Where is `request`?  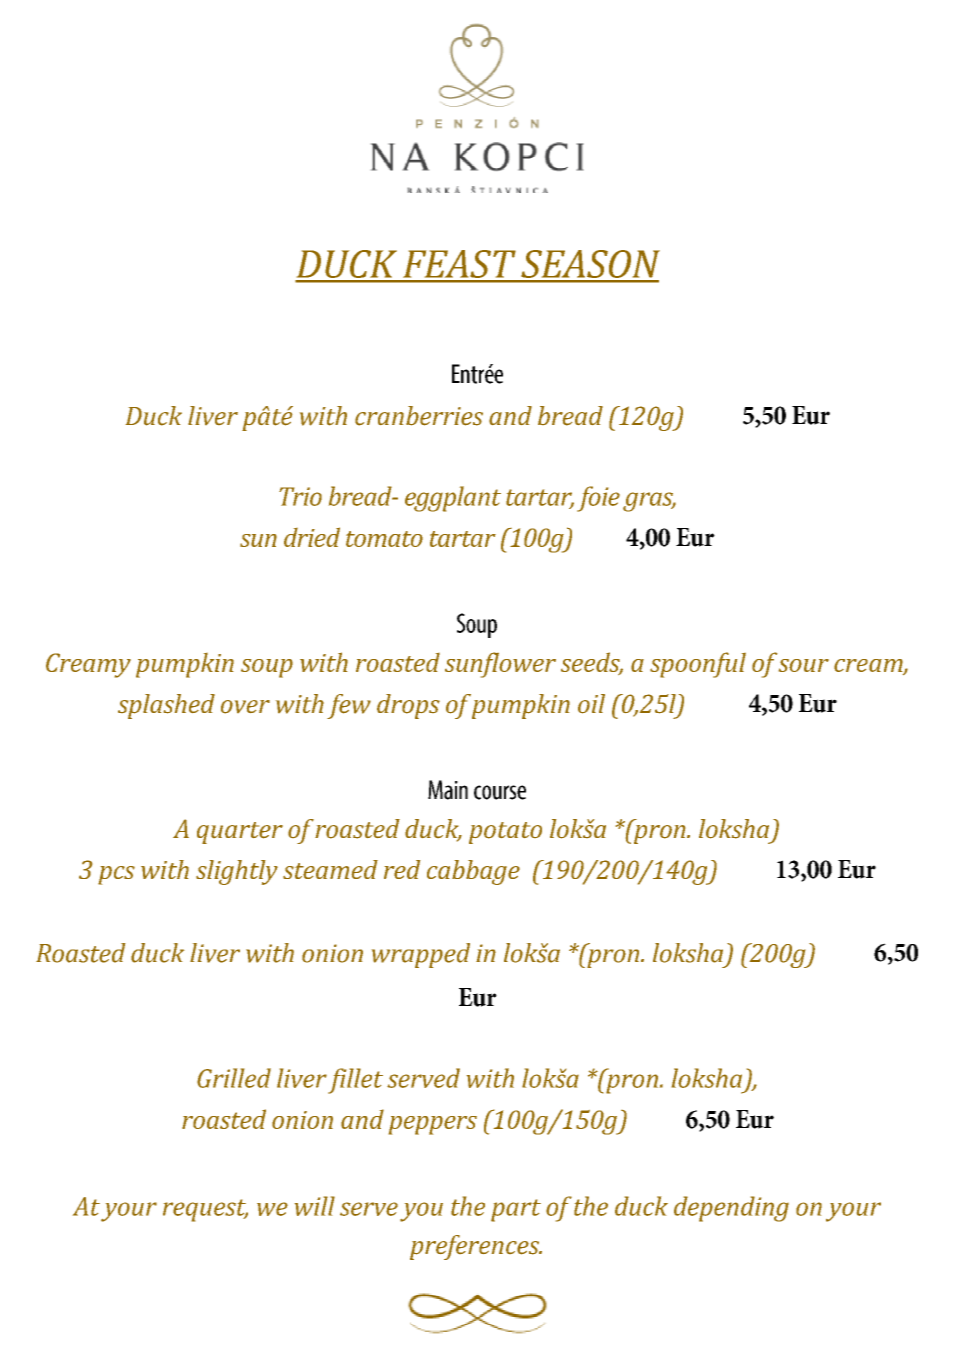
request is located at coordinates (205, 1210).
